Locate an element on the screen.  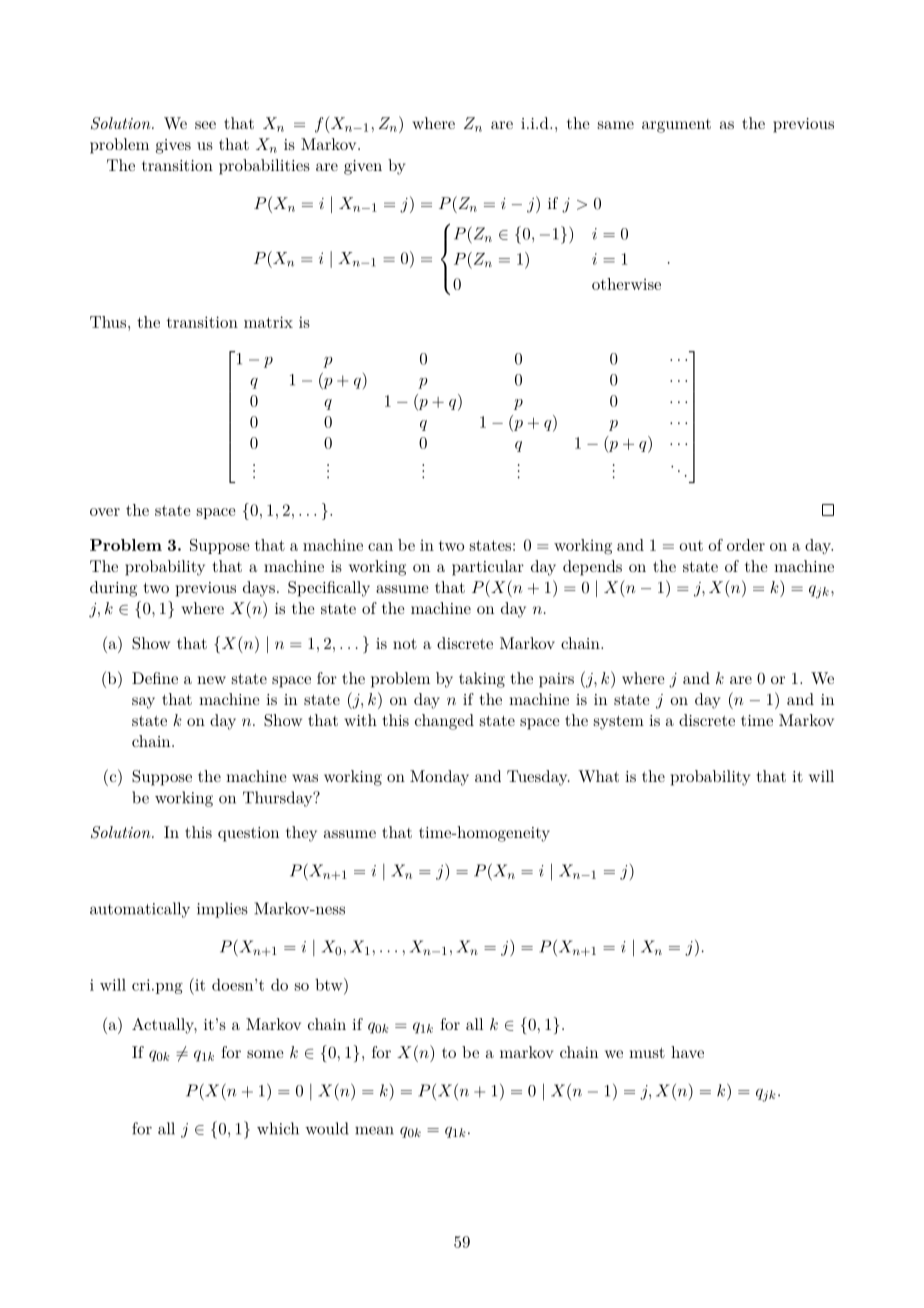
out is located at coordinates (691, 545).
